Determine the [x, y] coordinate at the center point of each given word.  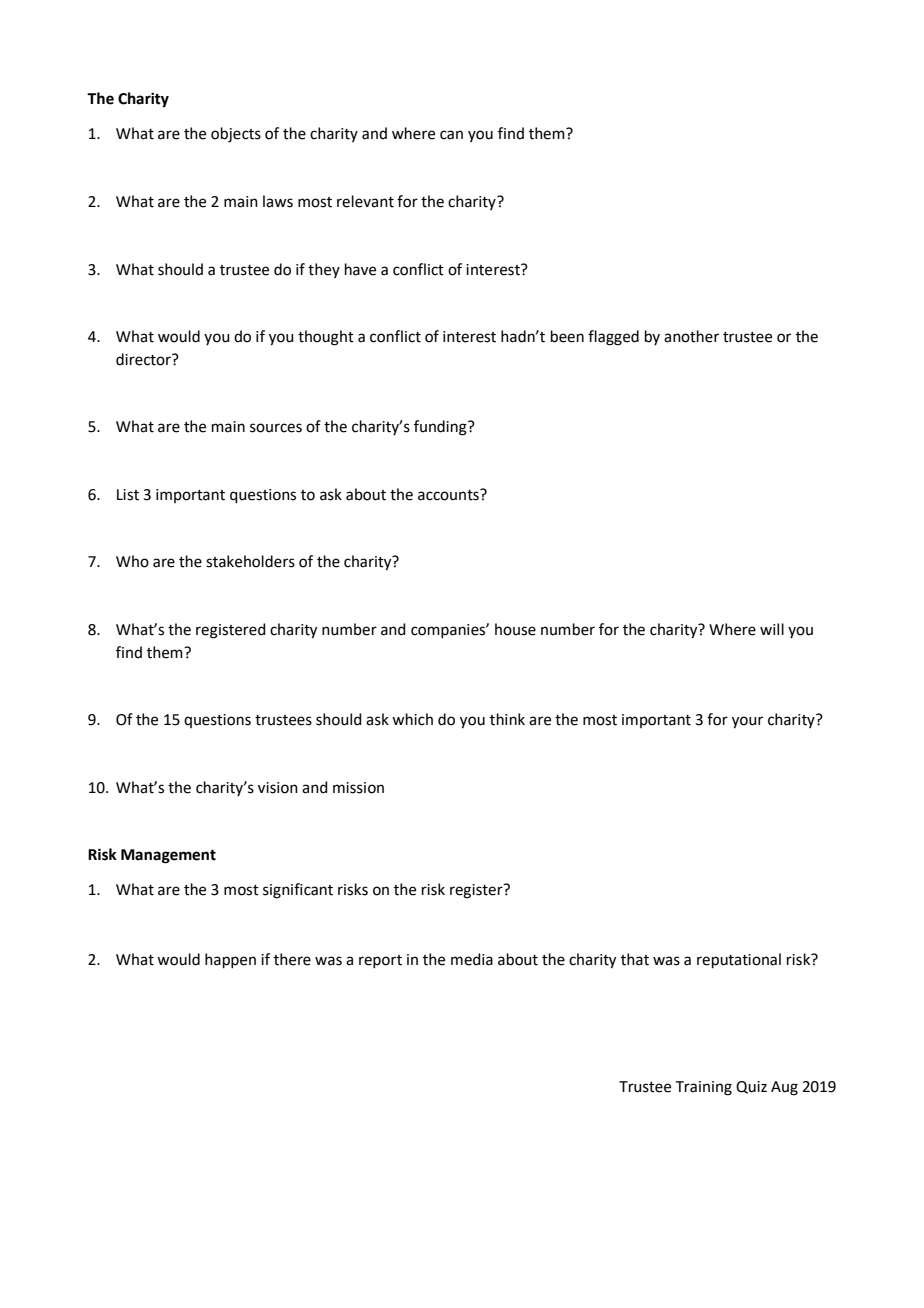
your [747, 722]
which [412, 719]
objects [236, 135]
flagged [613, 338]
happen [230, 960]
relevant [365, 201]
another [691, 336]
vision [278, 788]
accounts [449, 495]
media [472, 959]
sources [276, 428]
